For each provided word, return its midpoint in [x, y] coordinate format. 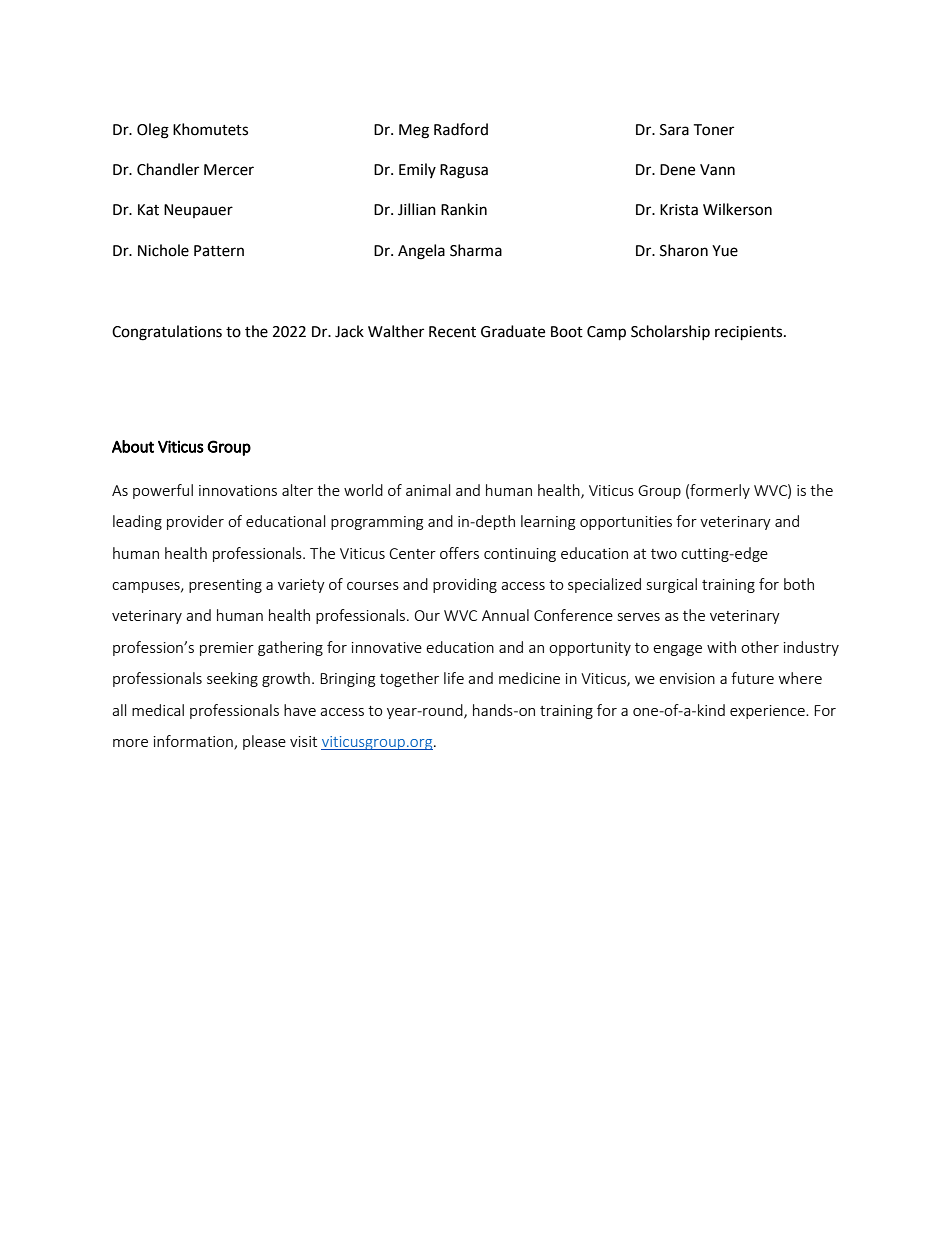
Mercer [229, 170]
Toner [713, 130]
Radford [461, 129]
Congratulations [167, 333]
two [664, 554]
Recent [452, 332]
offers [459, 553]
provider [195, 522]
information [194, 742]
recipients [750, 333]
